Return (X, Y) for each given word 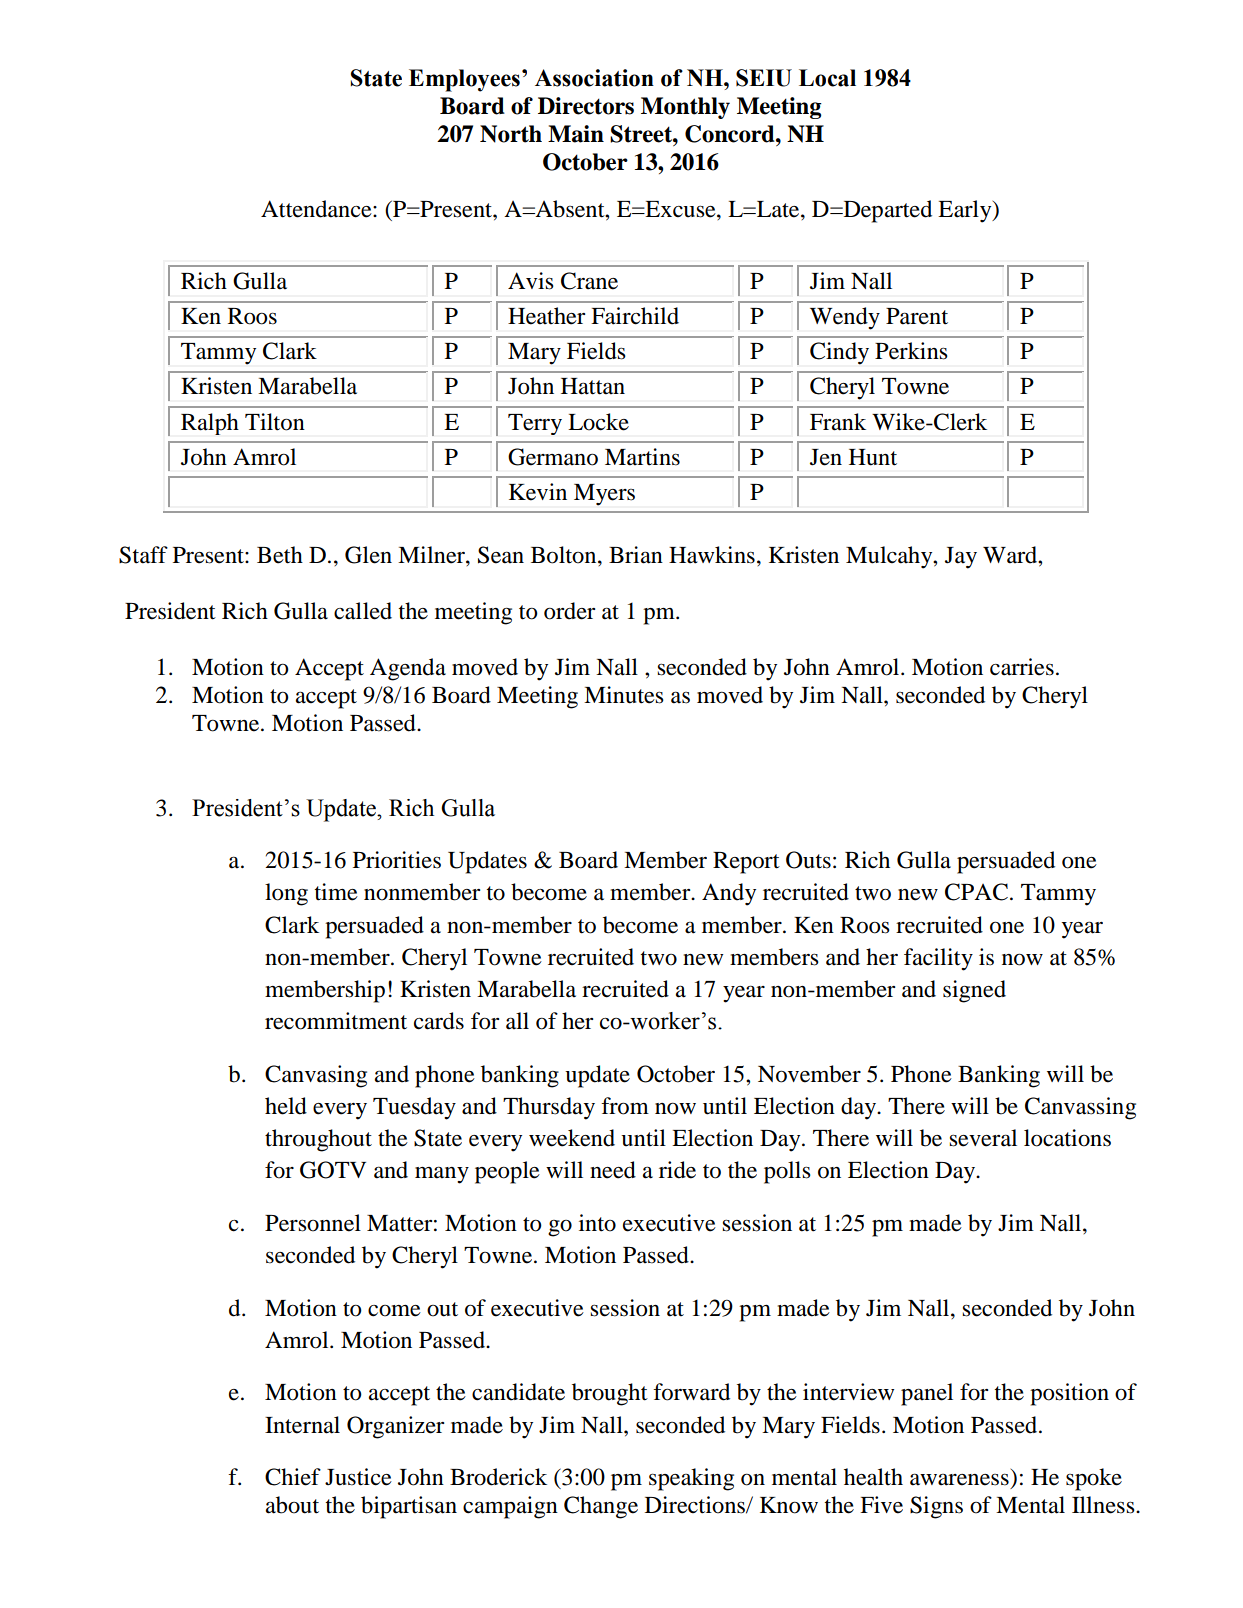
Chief (293, 1477)
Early (966, 211)
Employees (464, 80)
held (286, 1106)
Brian (636, 555)
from (625, 1106)
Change (601, 1507)
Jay (961, 558)
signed (974, 991)
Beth (280, 555)
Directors (586, 106)
